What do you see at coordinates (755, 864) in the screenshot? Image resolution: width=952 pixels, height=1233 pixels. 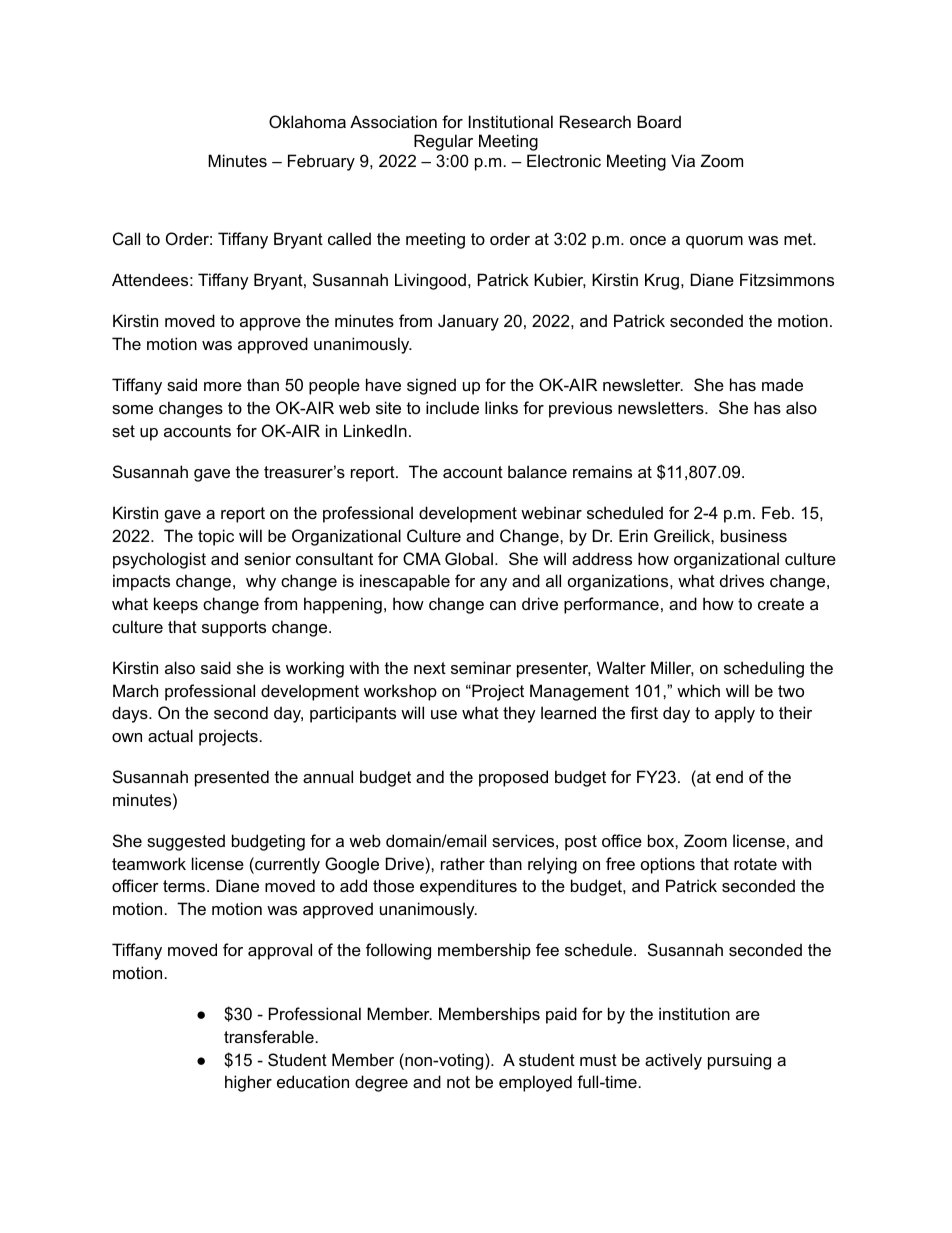 I see `rotate` at bounding box center [755, 864].
